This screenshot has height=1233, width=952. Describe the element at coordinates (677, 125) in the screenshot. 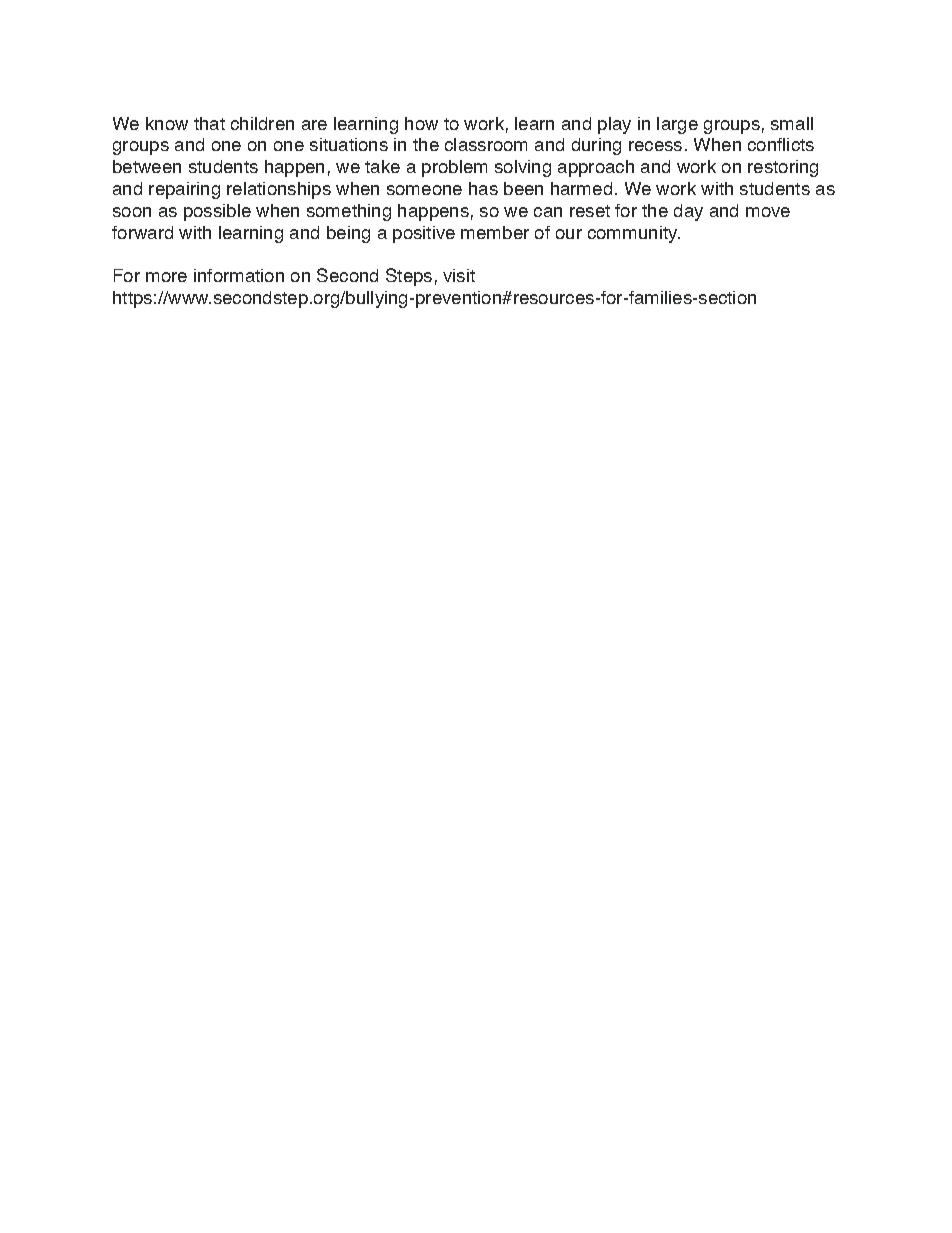

I see `large` at that location.
